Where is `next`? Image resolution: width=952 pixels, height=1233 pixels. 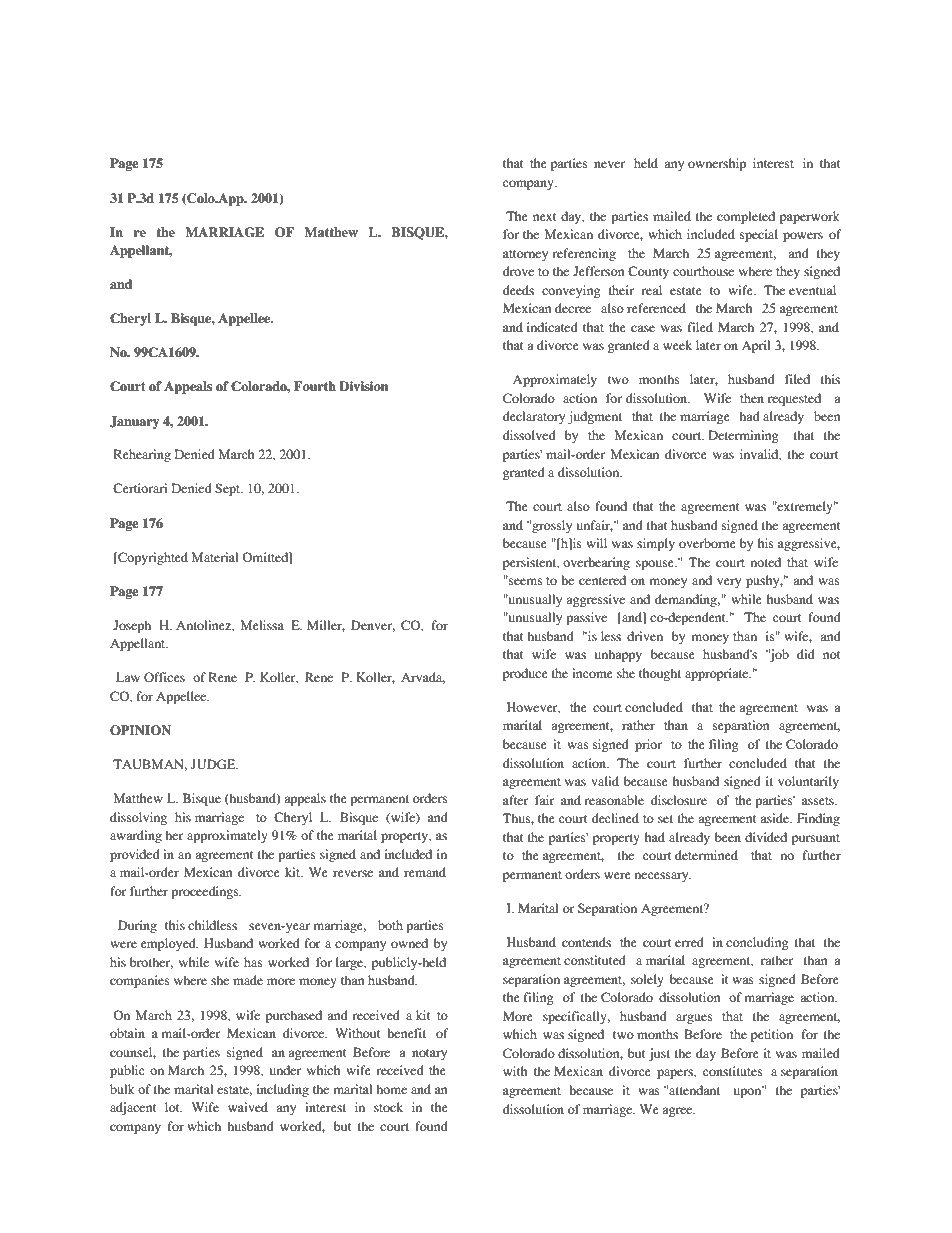
next is located at coordinates (545, 217).
